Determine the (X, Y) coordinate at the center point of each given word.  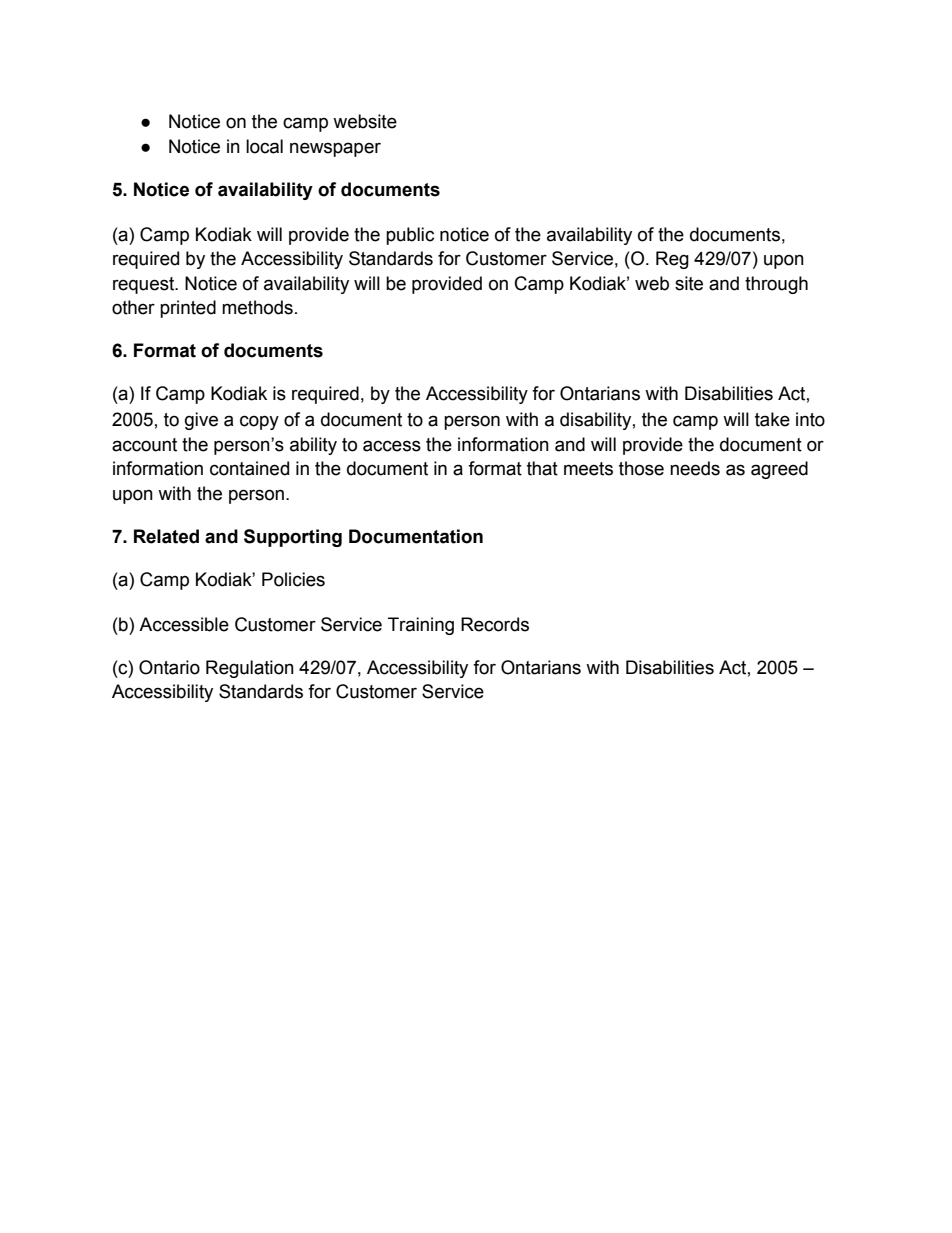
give (201, 421)
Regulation (250, 669)
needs (695, 468)
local (264, 146)
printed (188, 309)
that (542, 468)
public (410, 236)
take (772, 419)
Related (166, 536)
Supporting (293, 538)
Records (495, 624)
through (776, 285)
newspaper (335, 149)
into (810, 419)
